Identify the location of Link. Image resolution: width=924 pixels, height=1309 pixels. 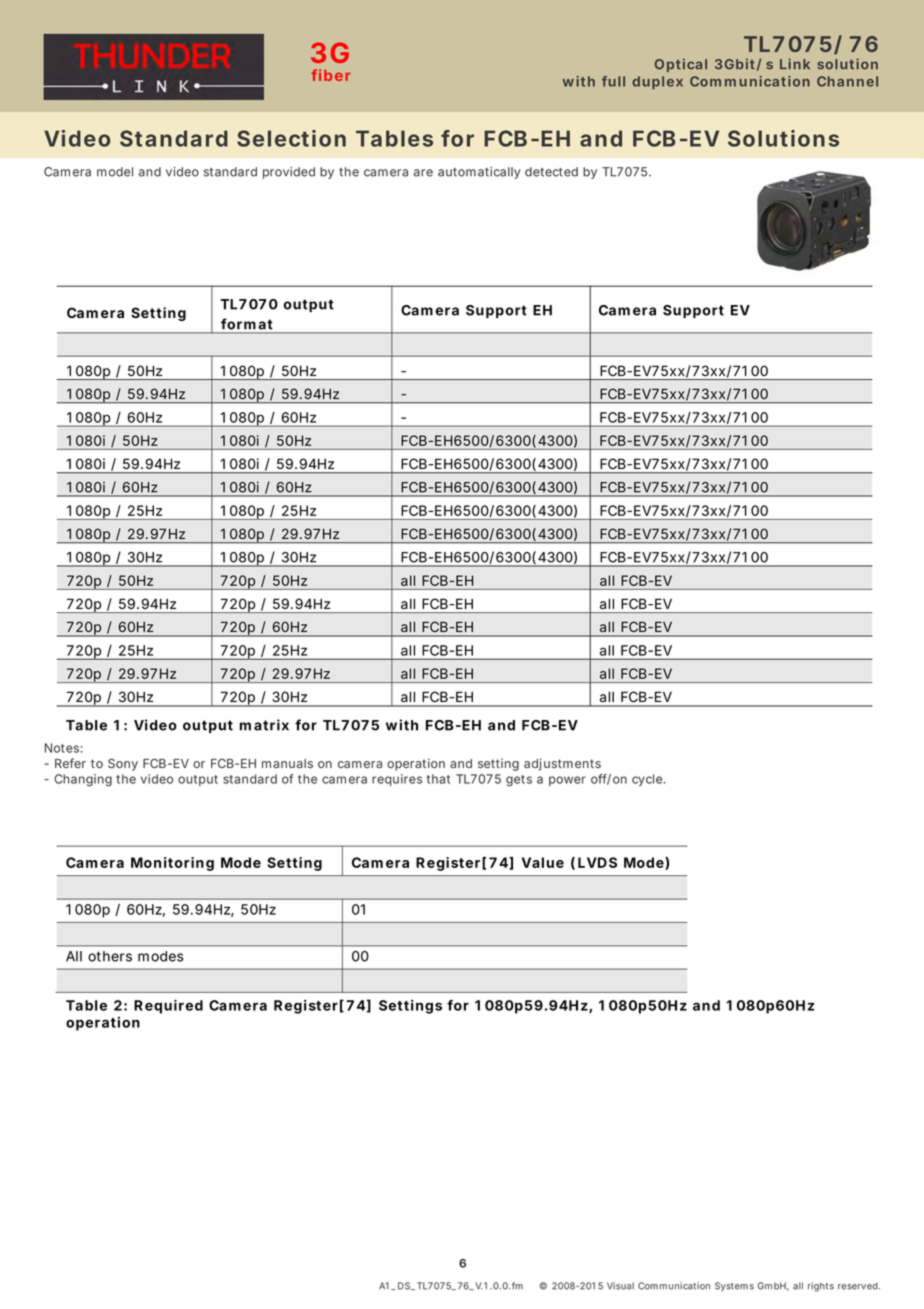
(795, 63).
